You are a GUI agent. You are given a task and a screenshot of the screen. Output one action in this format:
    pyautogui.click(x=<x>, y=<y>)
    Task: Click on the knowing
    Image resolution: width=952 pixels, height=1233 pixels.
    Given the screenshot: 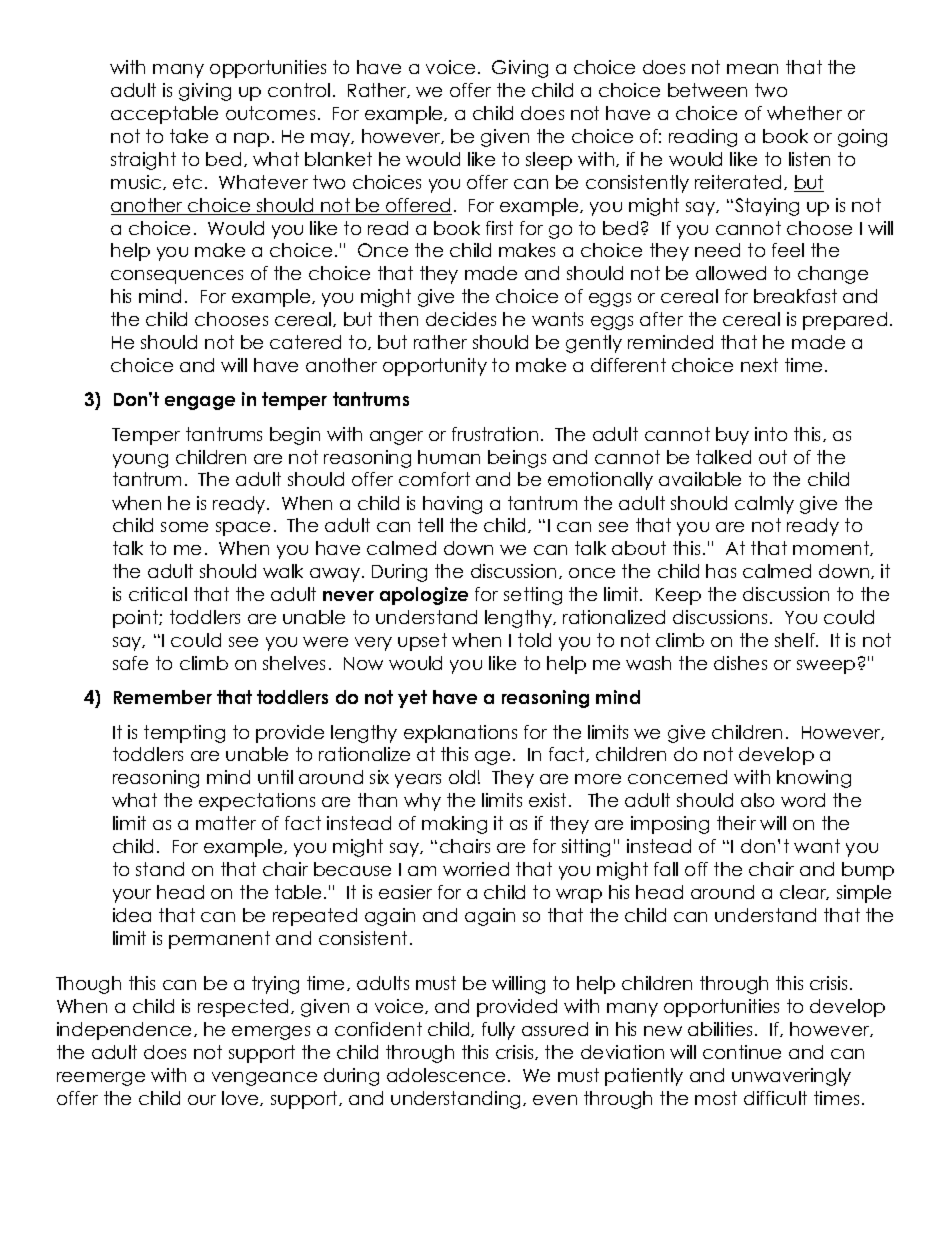 What is the action you would take?
    pyautogui.click(x=814, y=779)
